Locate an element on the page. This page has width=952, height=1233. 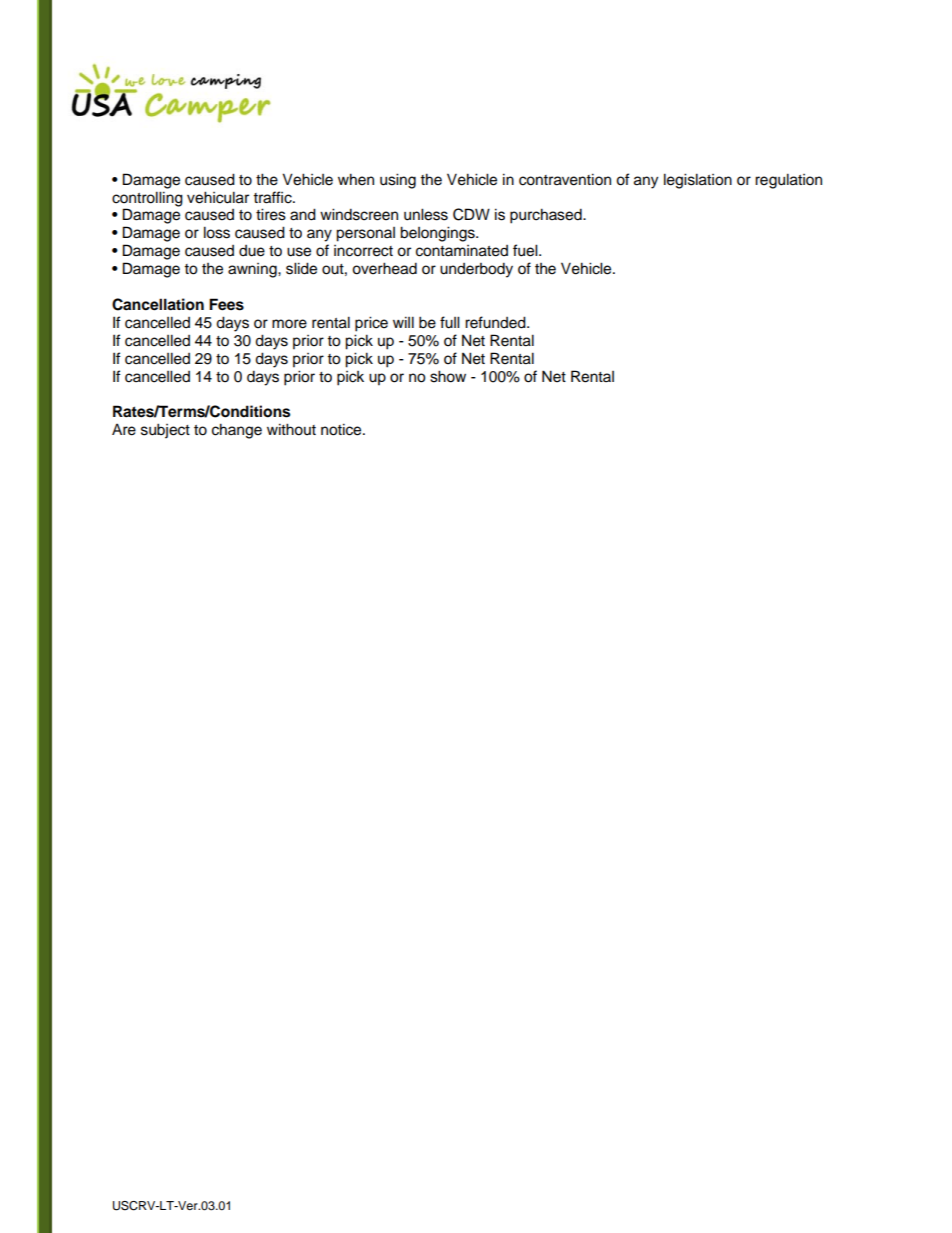
refunded is located at coordinates (496, 322).
